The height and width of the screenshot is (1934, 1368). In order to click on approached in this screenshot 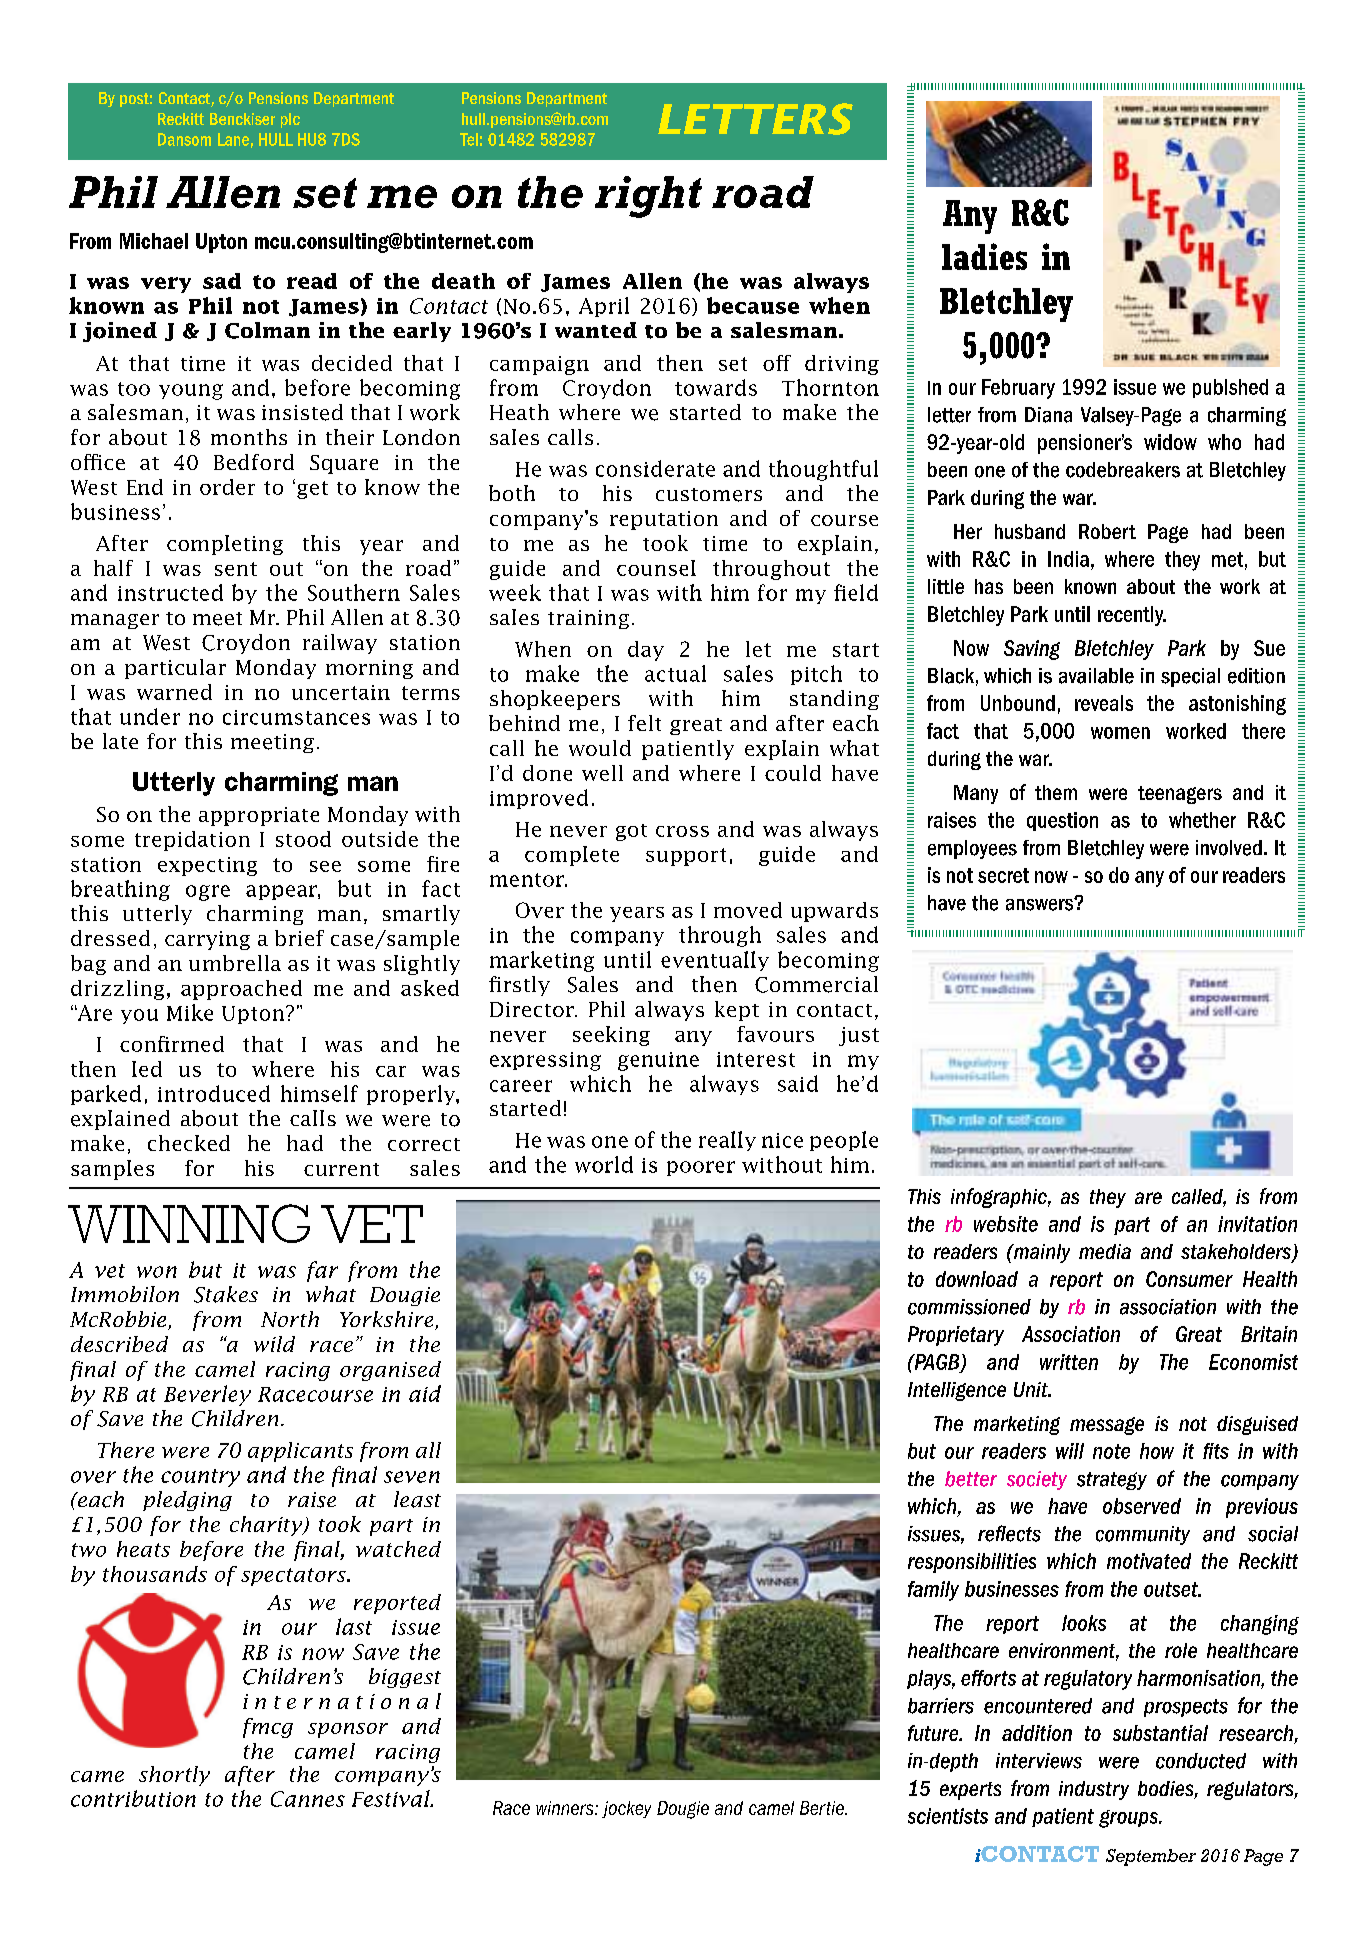, I will do `click(241, 990)`.
